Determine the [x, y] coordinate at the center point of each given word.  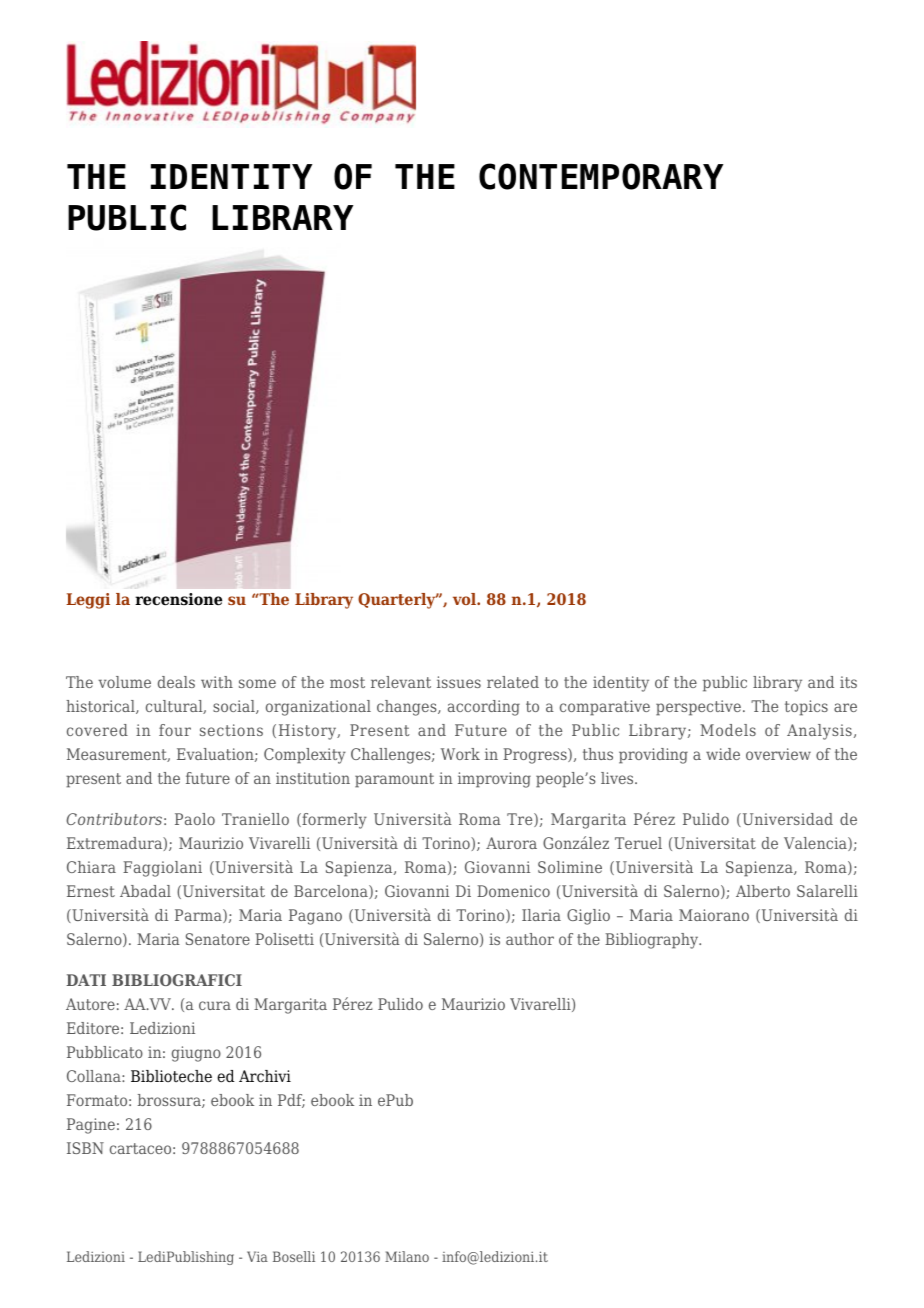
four [175, 730]
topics [806, 708]
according [484, 708]
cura [215, 1005]
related [513, 682]
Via [257, 1256]
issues [459, 682]
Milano [407, 1256]
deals [176, 682]
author [530, 939]
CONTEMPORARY [601, 176]
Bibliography [653, 941]
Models [728, 730]
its [848, 682]
